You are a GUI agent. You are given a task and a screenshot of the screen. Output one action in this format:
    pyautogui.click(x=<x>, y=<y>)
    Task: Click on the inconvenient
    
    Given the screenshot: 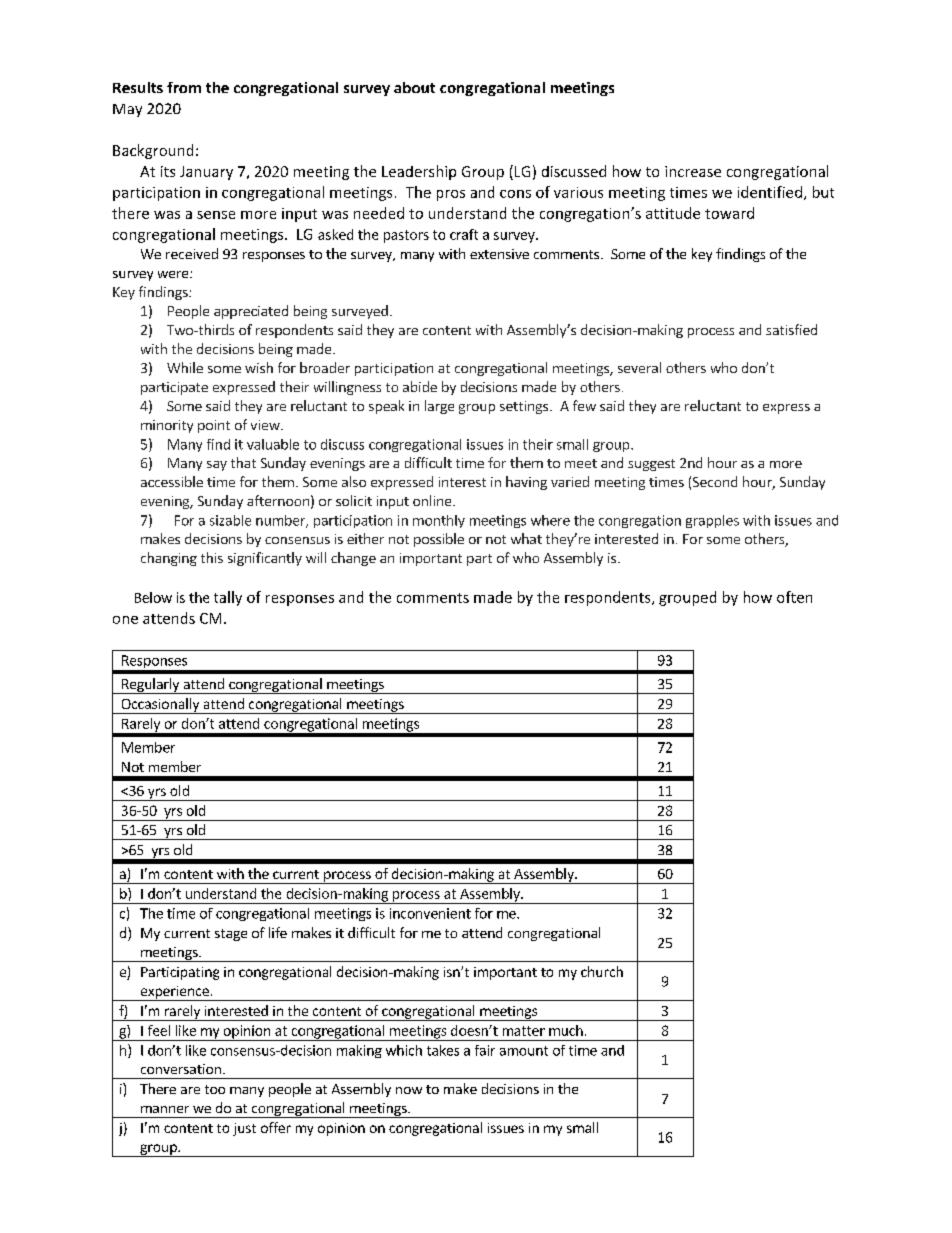 What is the action you would take?
    pyautogui.click(x=430, y=913)
